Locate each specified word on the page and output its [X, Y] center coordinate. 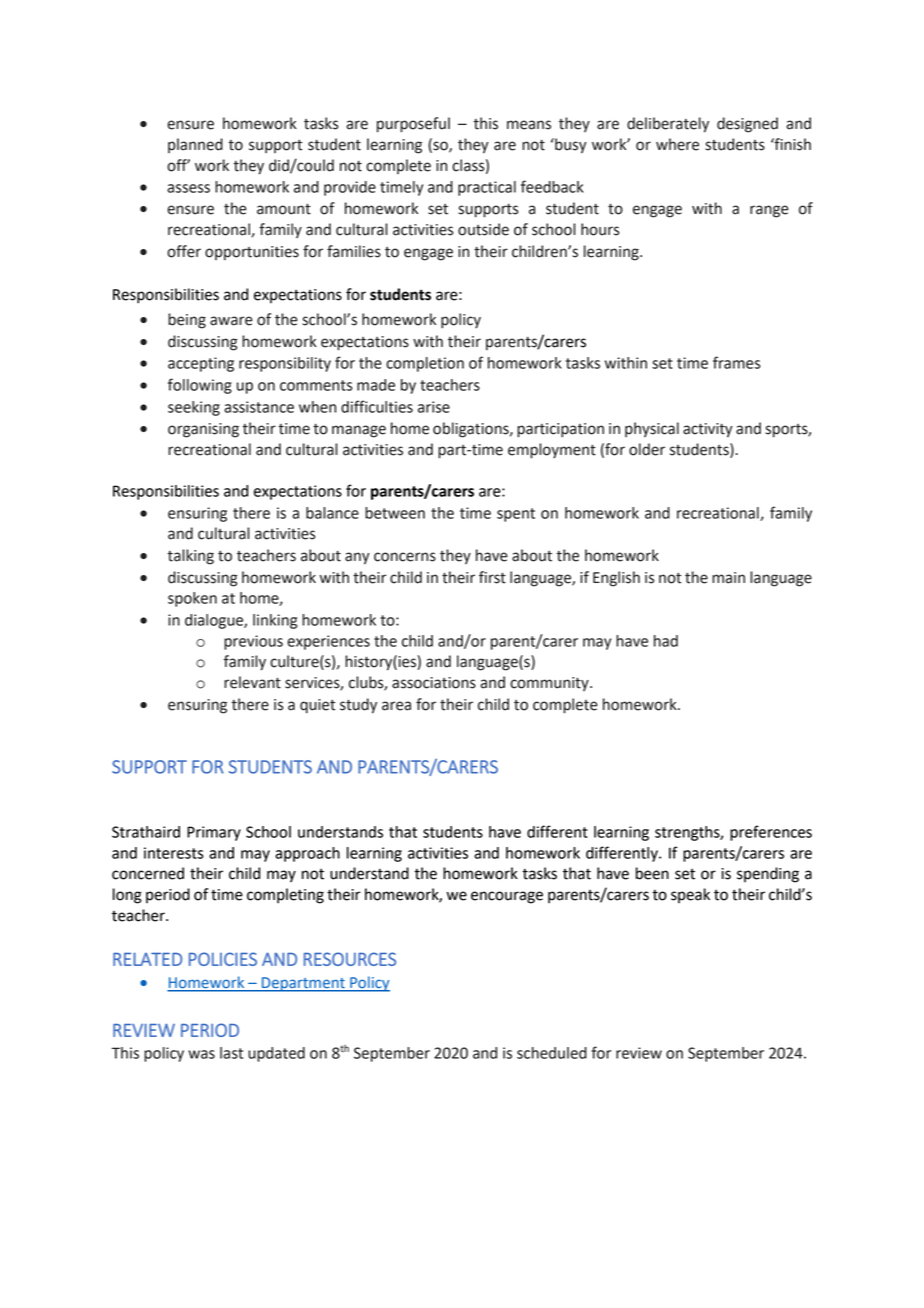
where [677, 144]
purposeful [413, 125]
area [396, 706]
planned [195, 145]
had [666, 641]
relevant [252, 682]
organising [203, 430]
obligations [472, 430]
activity [708, 430]
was [201, 1054]
